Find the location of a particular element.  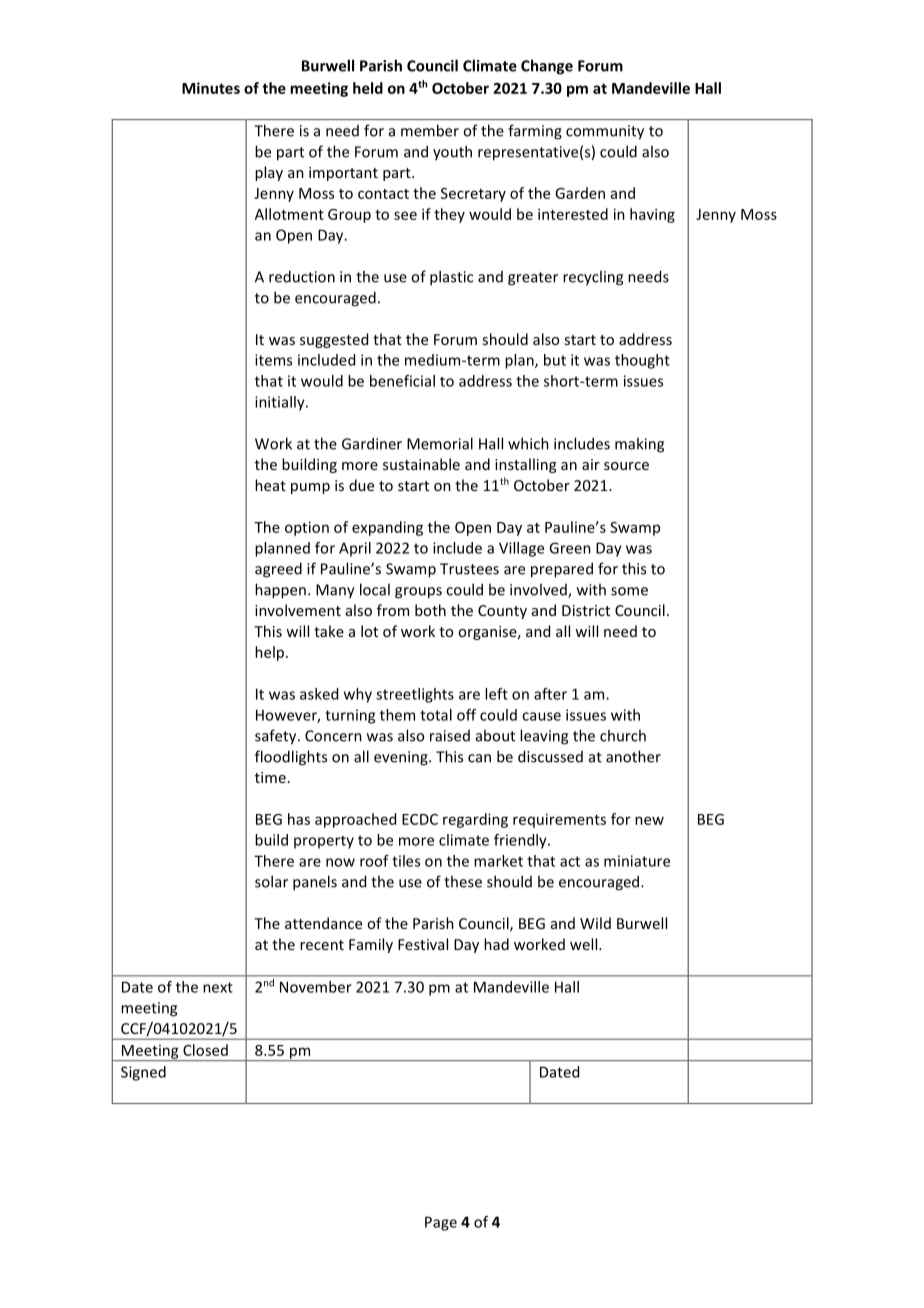

next is located at coordinates (218, 987).
